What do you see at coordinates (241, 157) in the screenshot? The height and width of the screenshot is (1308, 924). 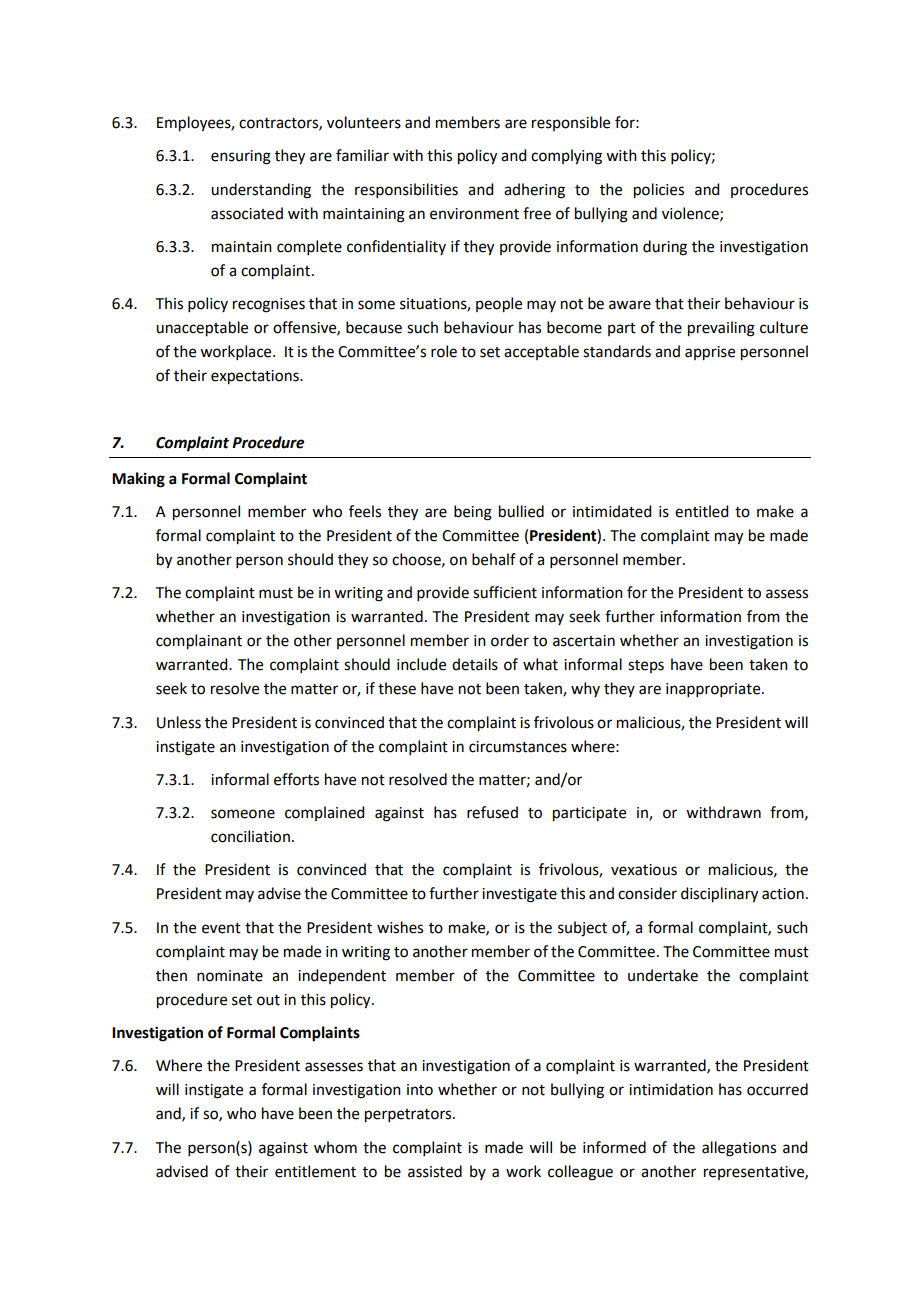 I see `ensuring` at bounding box center [241, 157].
